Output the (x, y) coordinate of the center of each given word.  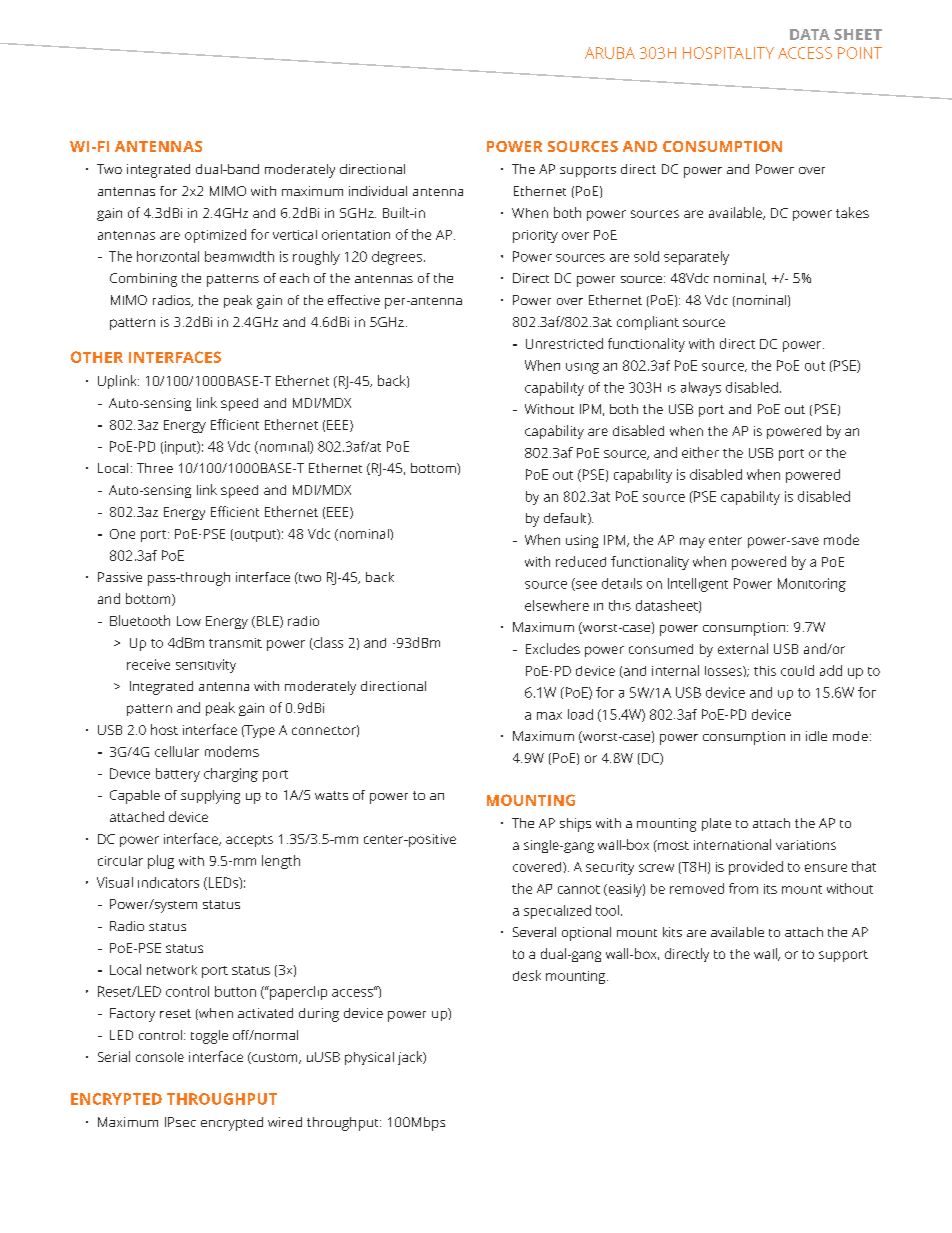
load (580, 714)
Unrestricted (564, 343)
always (701, 389)
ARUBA (610, 53)
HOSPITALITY (728, 53)
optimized (215, 236)
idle (816, 736)
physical (369, 1058)
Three (155, 468)
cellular (177, 751)
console (160, 1057)
